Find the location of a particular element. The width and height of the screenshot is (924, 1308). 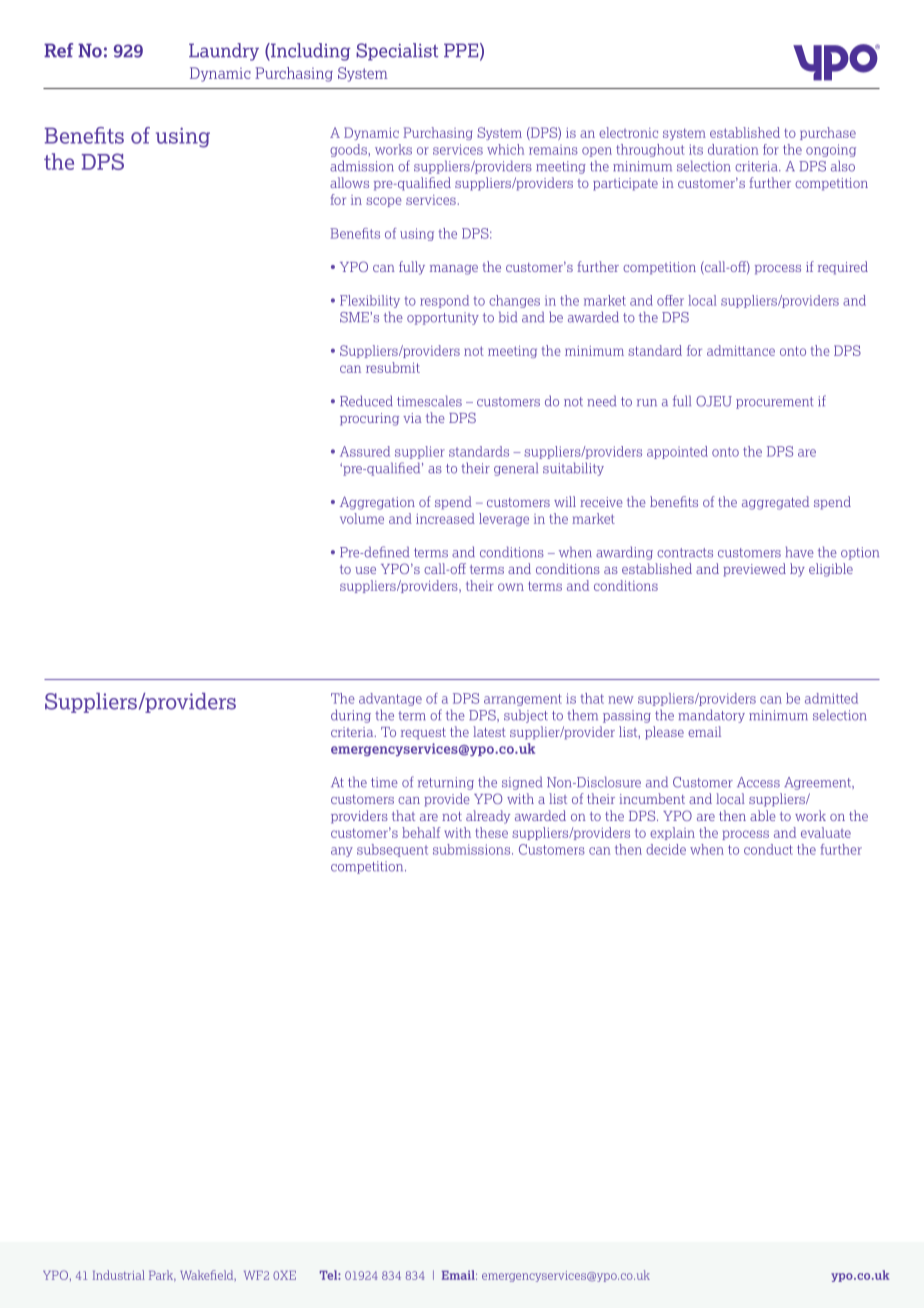

Laundry is located at coordinates (224, 52).
